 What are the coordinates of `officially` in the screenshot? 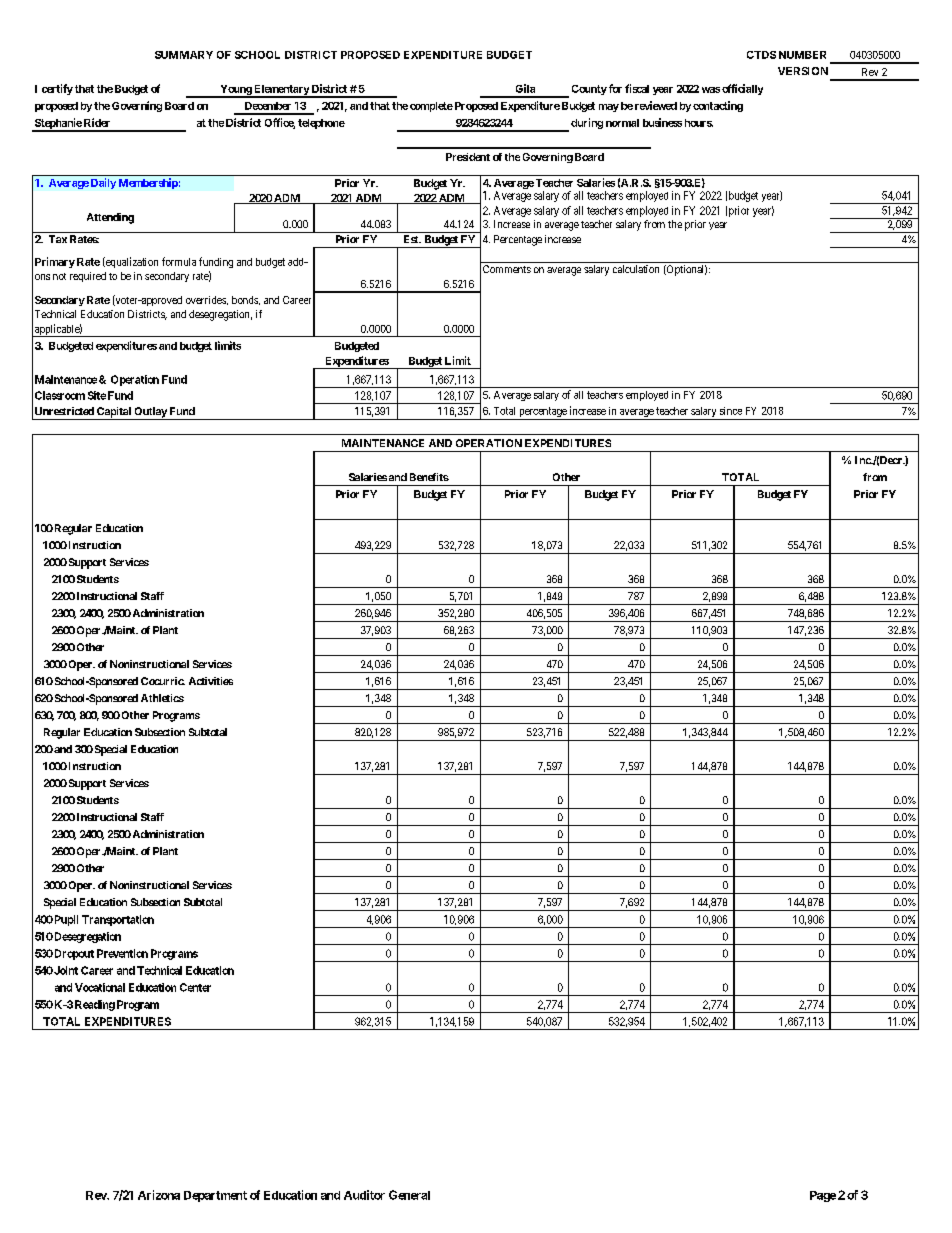 It's located at (742, 89).
